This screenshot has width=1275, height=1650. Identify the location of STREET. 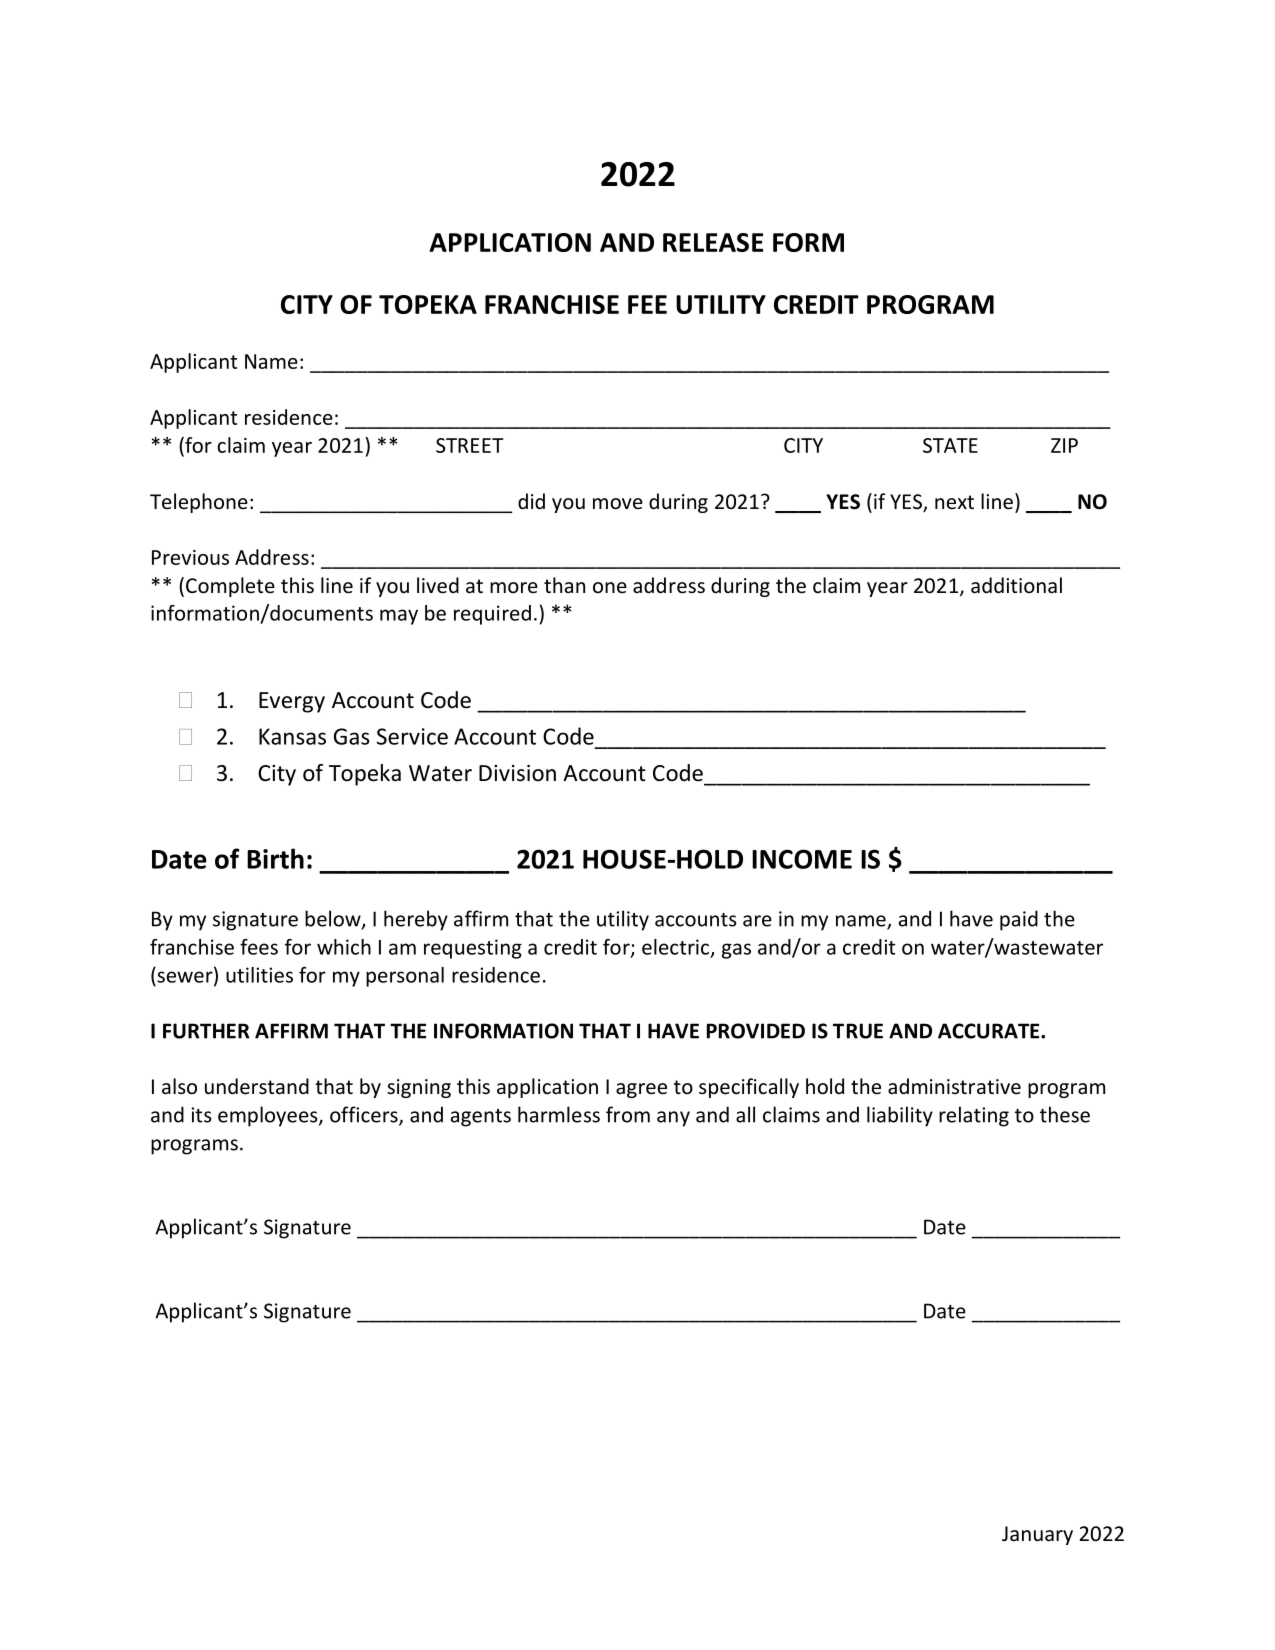
(469, 445).
